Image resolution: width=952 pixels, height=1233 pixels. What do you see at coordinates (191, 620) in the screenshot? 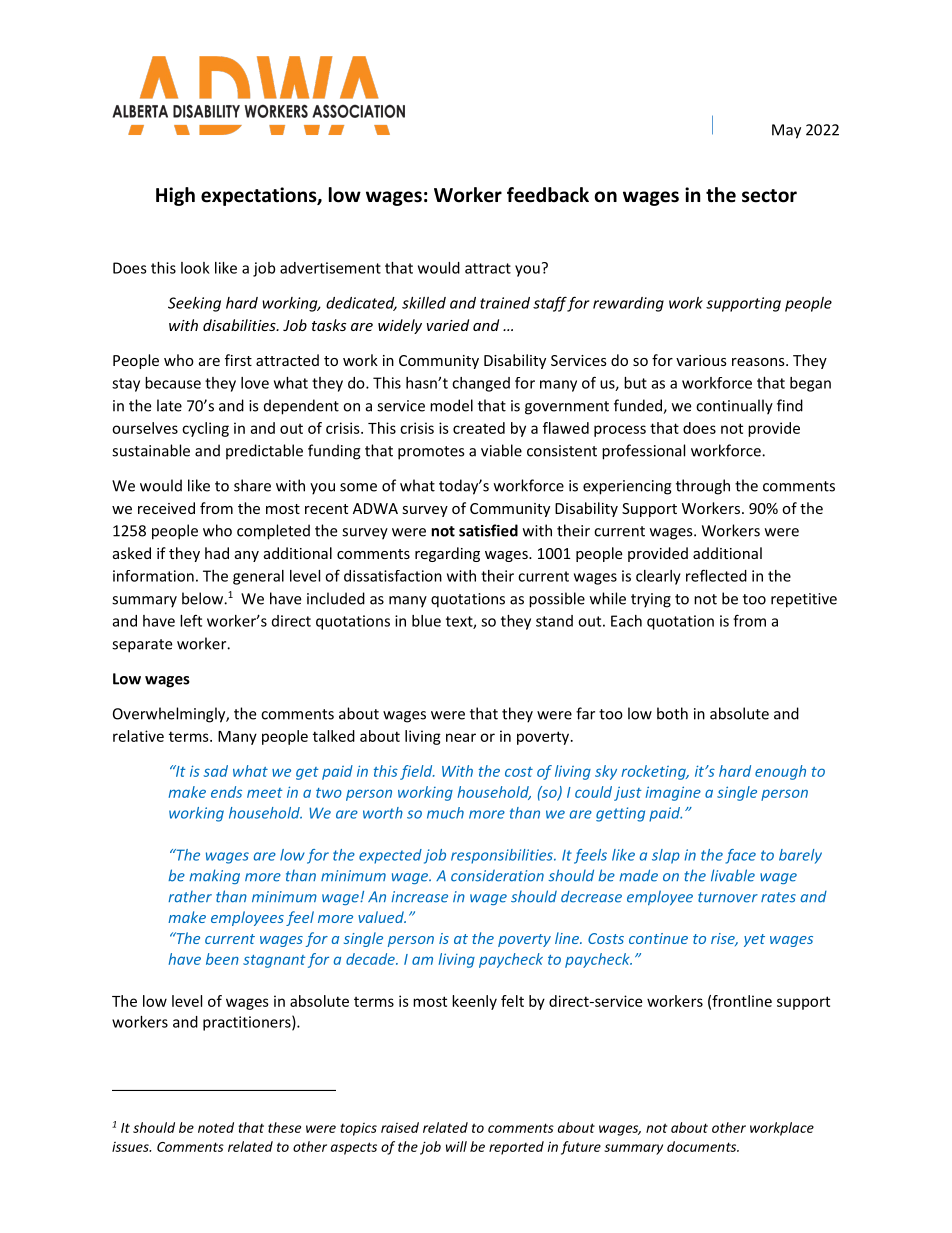
I see `left` at bounding box center [191, 620].
